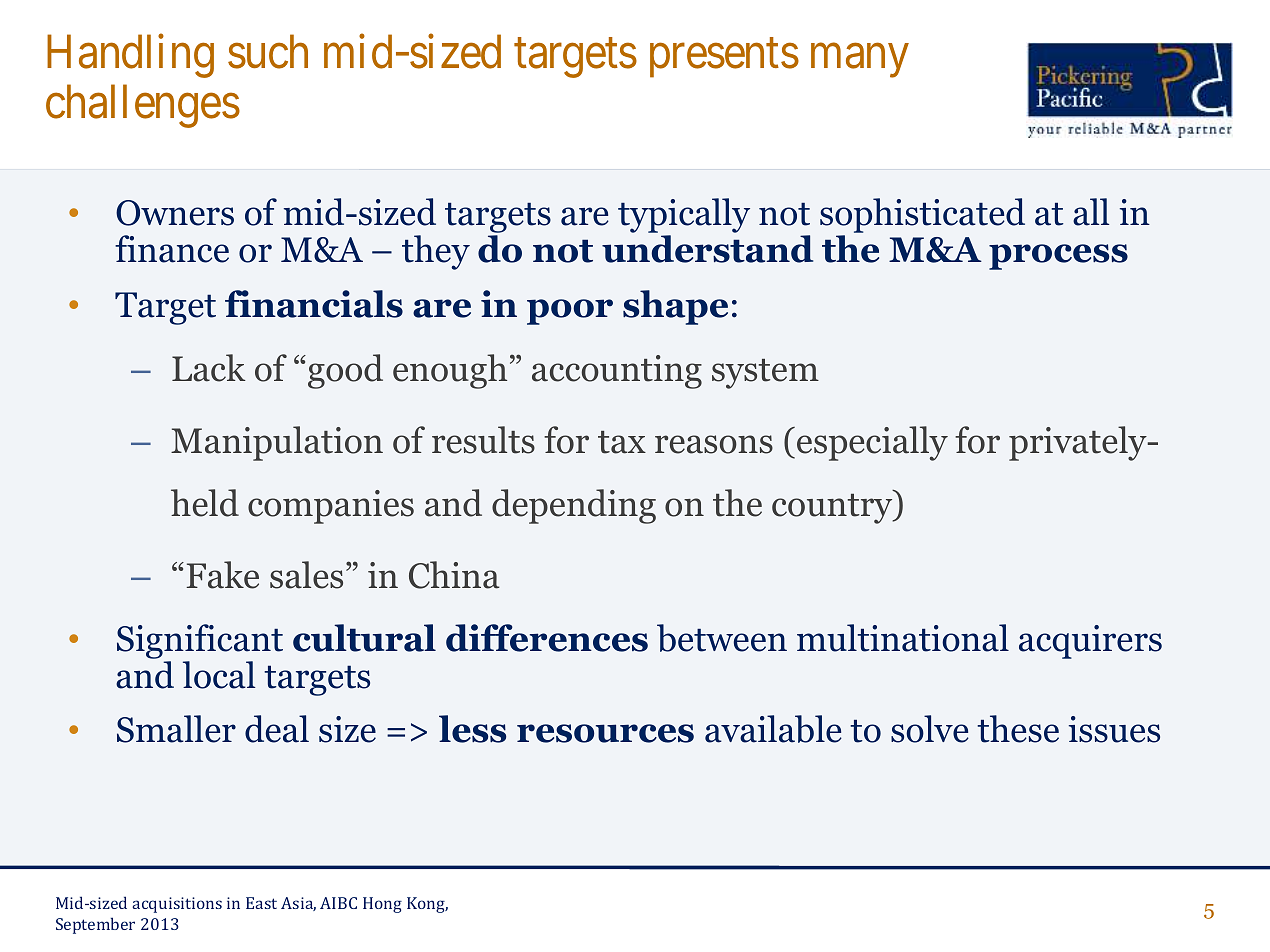  I want to click on local, so click(219, 675).
